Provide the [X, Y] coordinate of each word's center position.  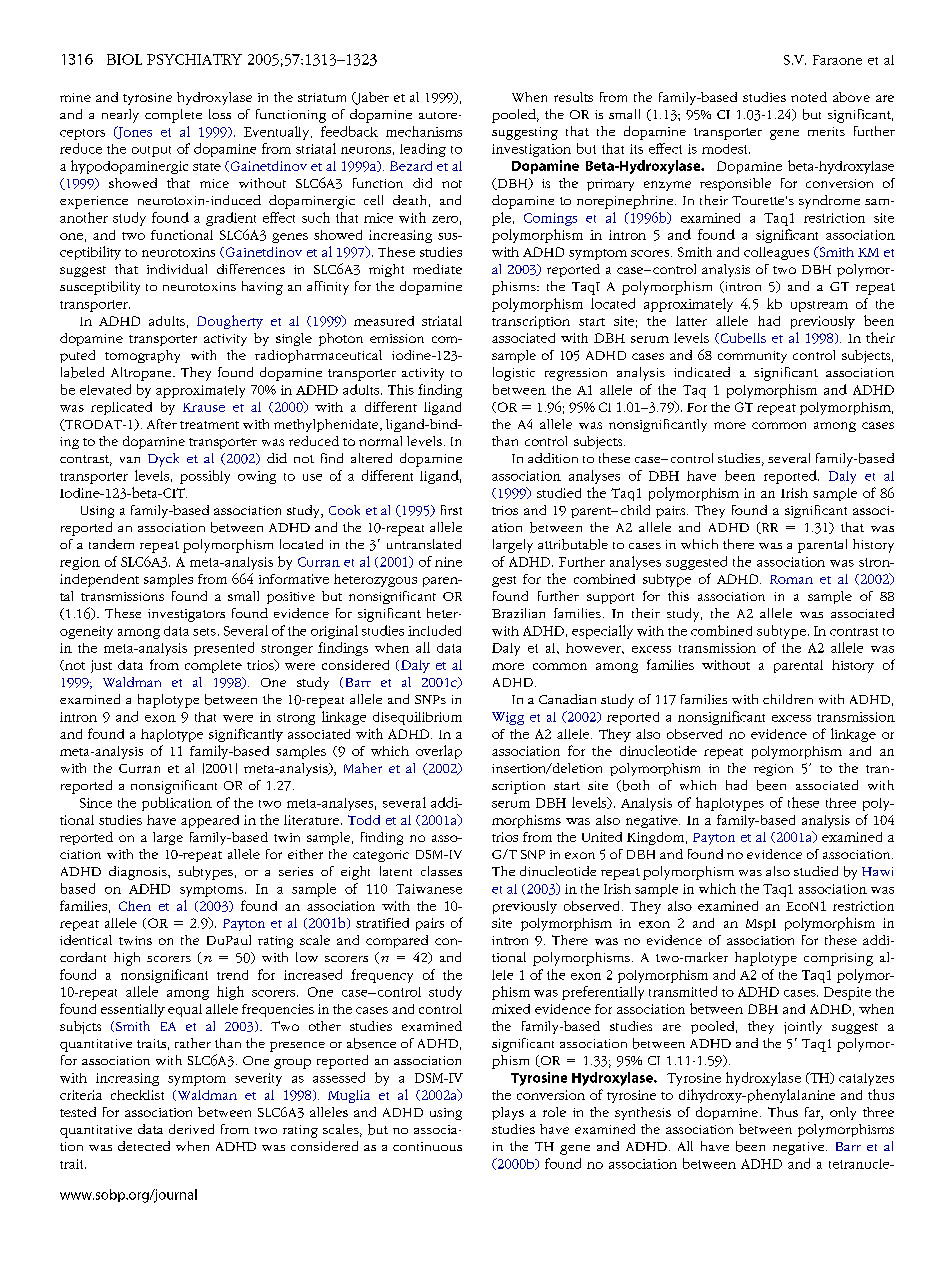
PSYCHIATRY [194, 59]
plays [508, 1113]
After [162, 424]
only [843, 1113]
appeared [210, 821]
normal [380, 441]
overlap [439, 752]
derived [191, 1129]
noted [809, 97]
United [602, 837]
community [752, 357]
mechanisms [424, 131]
